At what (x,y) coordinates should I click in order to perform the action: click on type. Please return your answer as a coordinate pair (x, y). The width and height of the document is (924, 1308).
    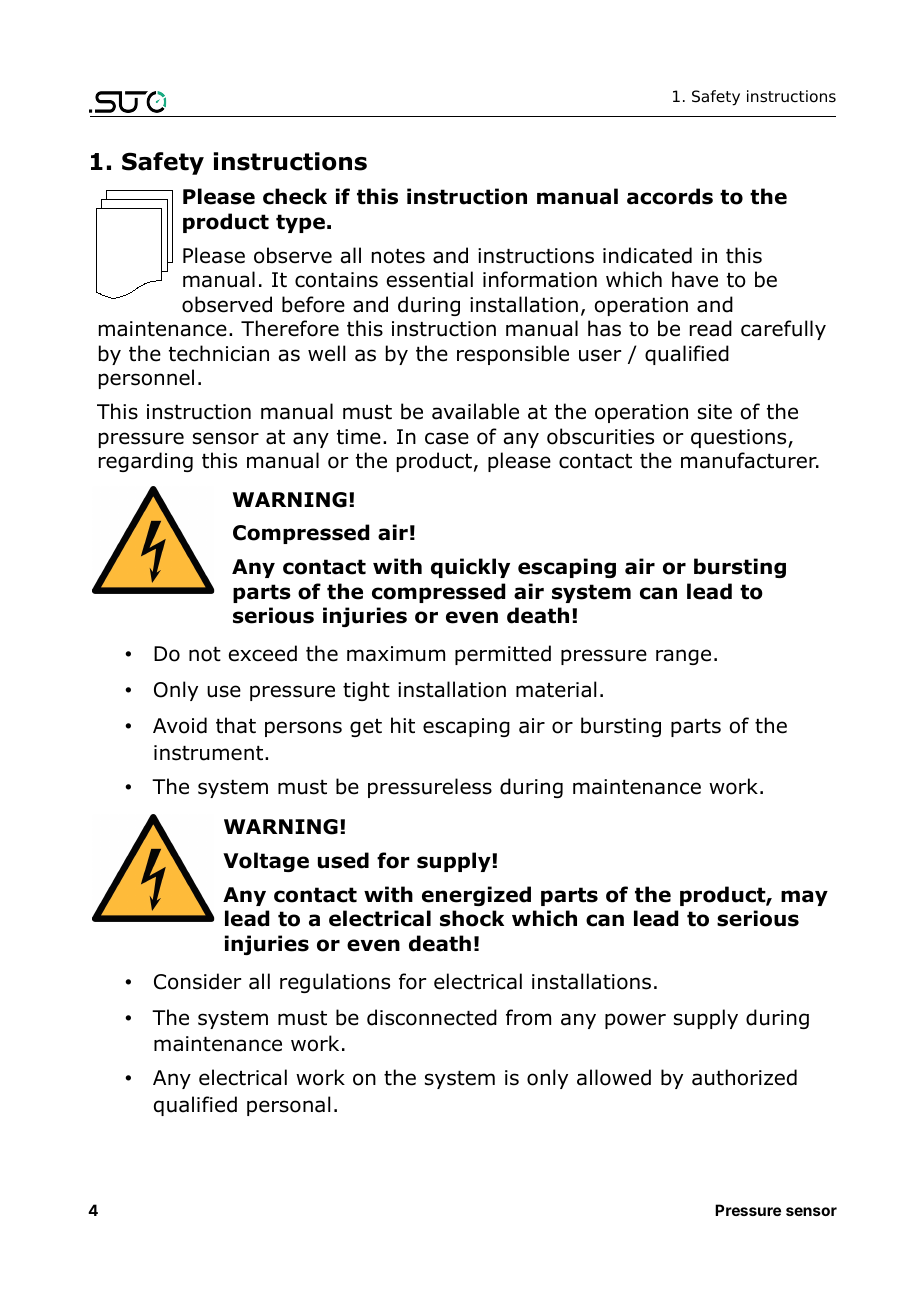
    Looking at the image, I should click on (300, 223).
